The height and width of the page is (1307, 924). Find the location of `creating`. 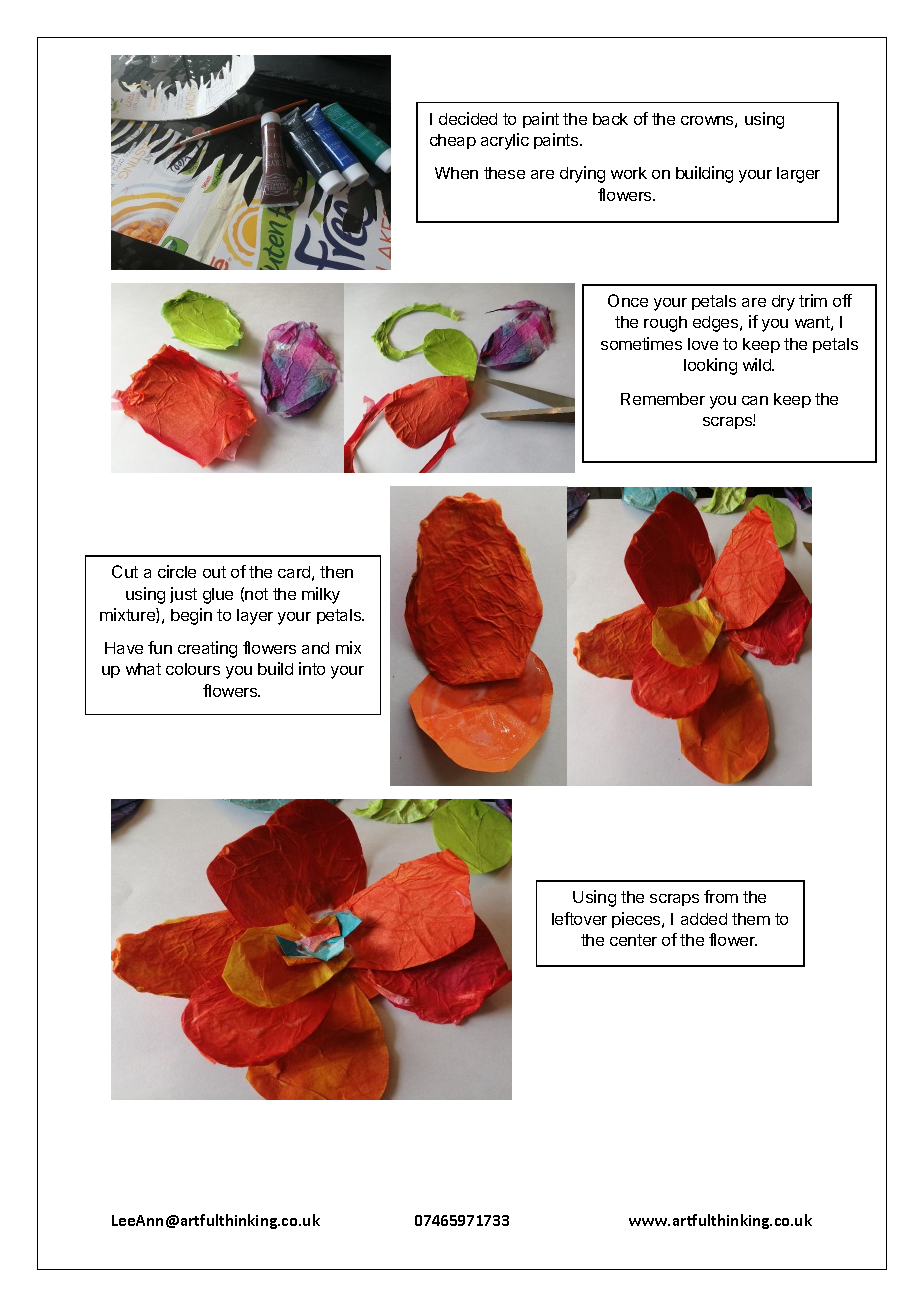

creating is located at coordinates (207, 649).
